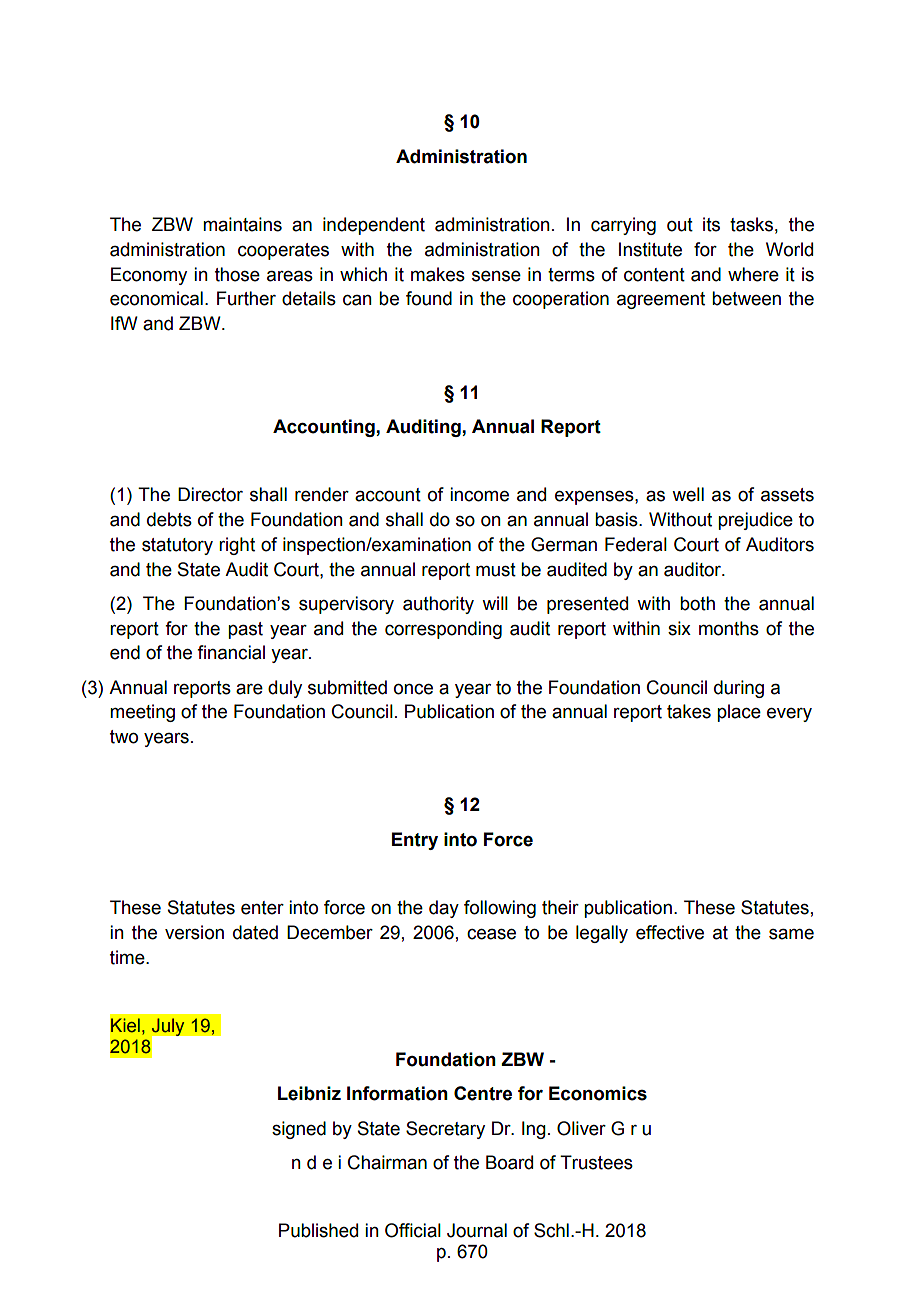  I want to click on its, so click(711, 224).
